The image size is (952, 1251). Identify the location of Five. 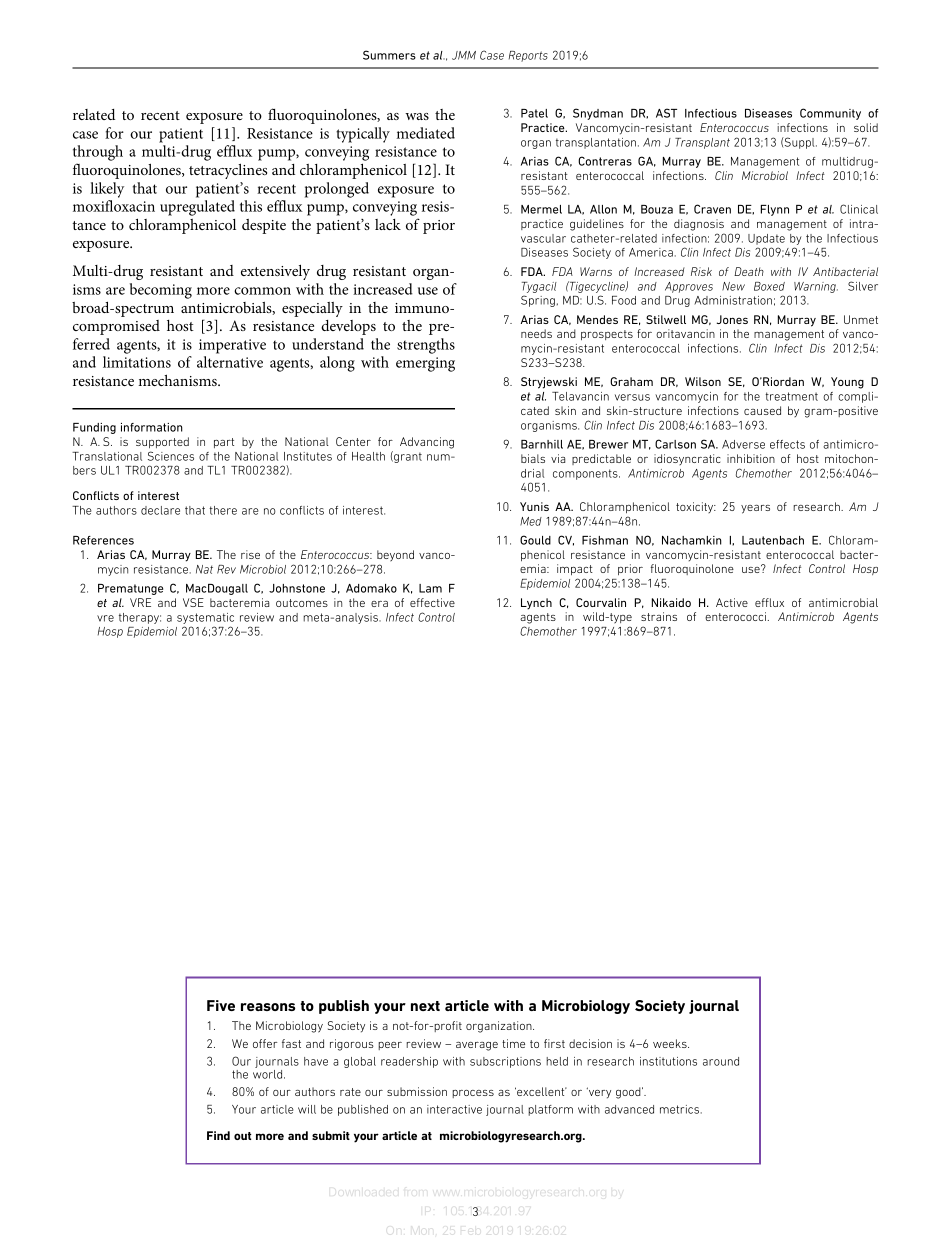
(221, 1005).
